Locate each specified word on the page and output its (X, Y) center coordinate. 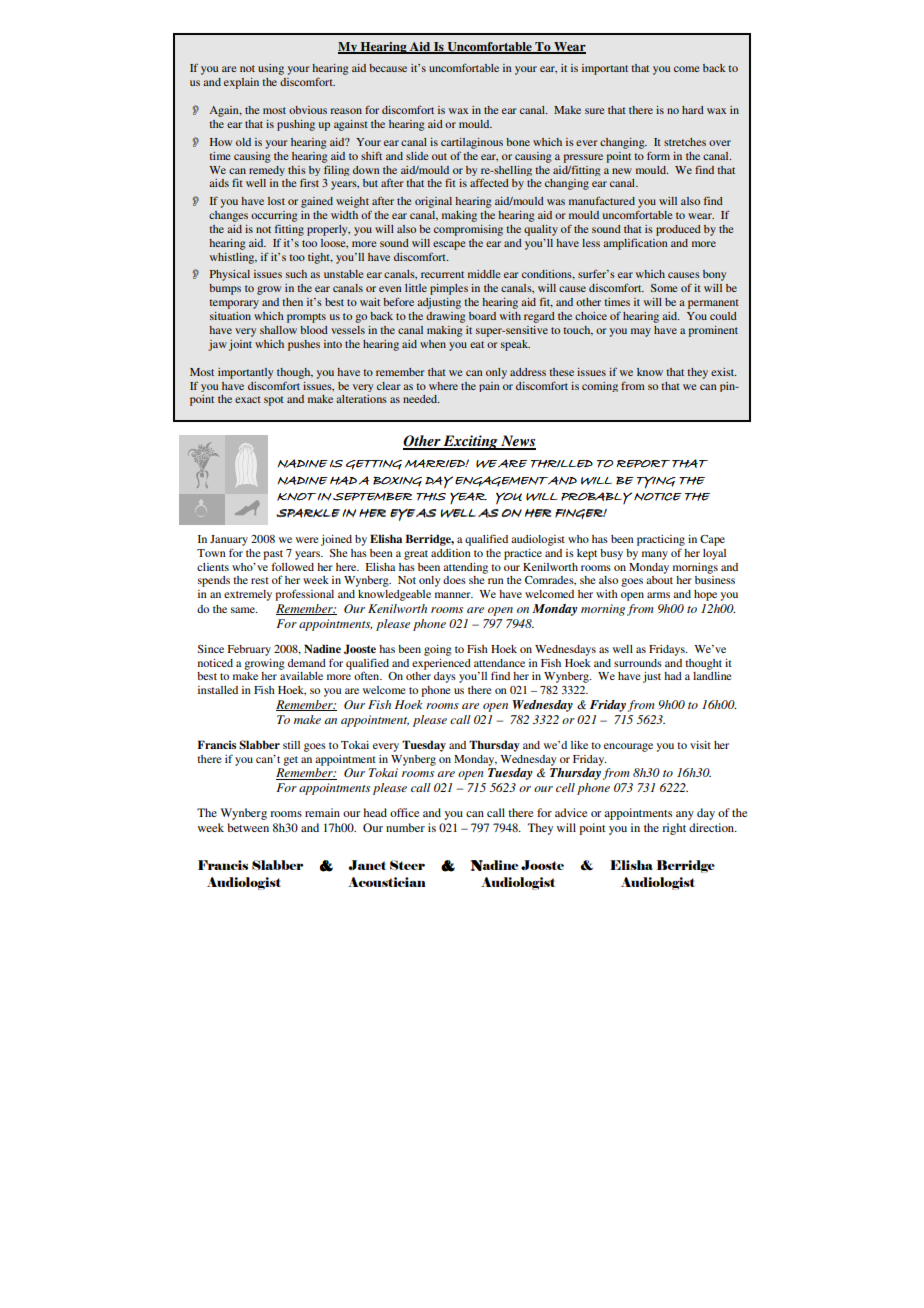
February (249, 650)
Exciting (471, 442)
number (405, 827)
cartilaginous (472, 143)
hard (693, 110)
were (307, 540)
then (292, 302)
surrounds (638, 663)
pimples (449, 289)
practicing (661, 540)
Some (664, 288)
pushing (296, 125)
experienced (441, 664)
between (248, 827)
